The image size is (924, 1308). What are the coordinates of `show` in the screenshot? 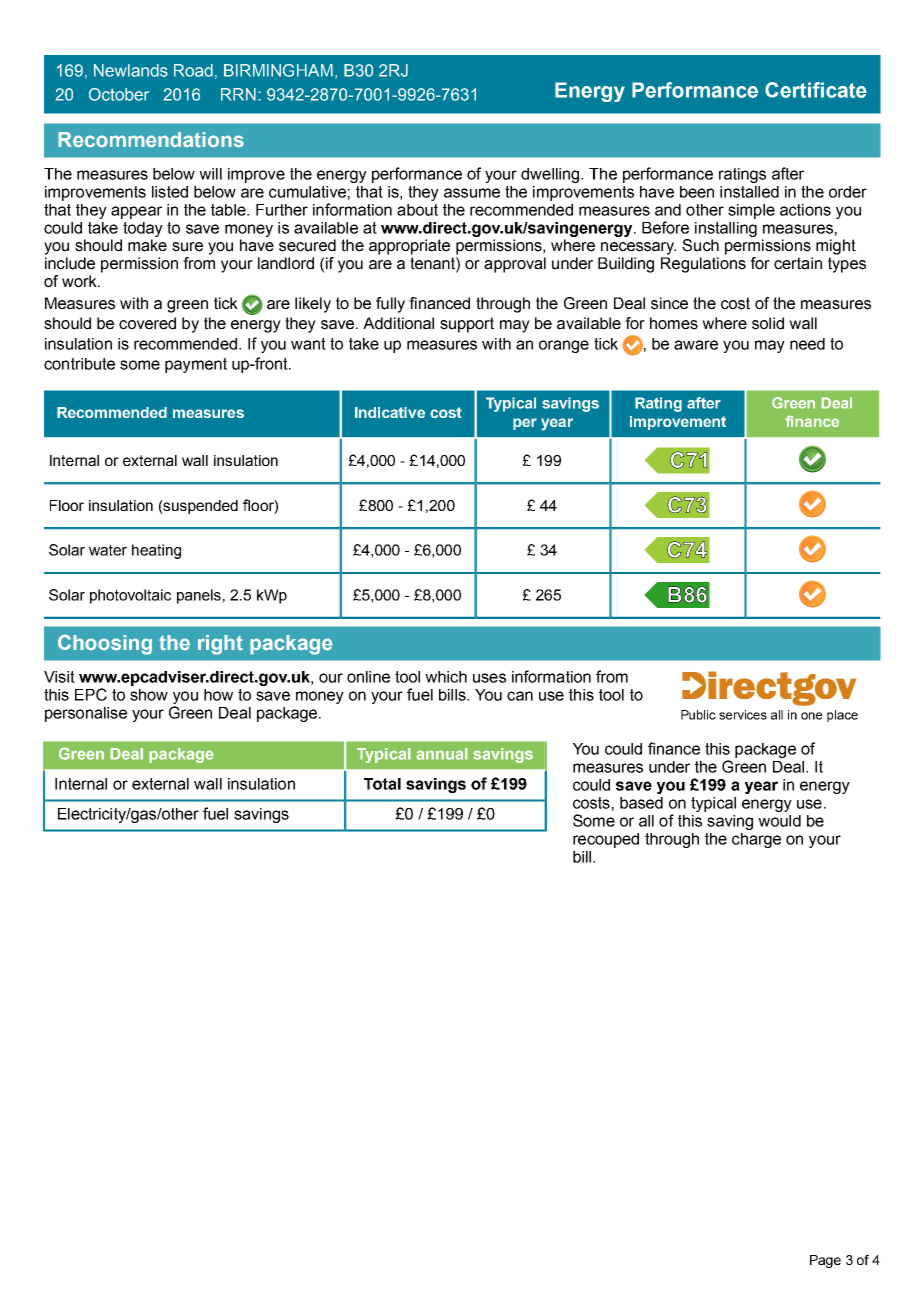 It's located at (149, 695).
